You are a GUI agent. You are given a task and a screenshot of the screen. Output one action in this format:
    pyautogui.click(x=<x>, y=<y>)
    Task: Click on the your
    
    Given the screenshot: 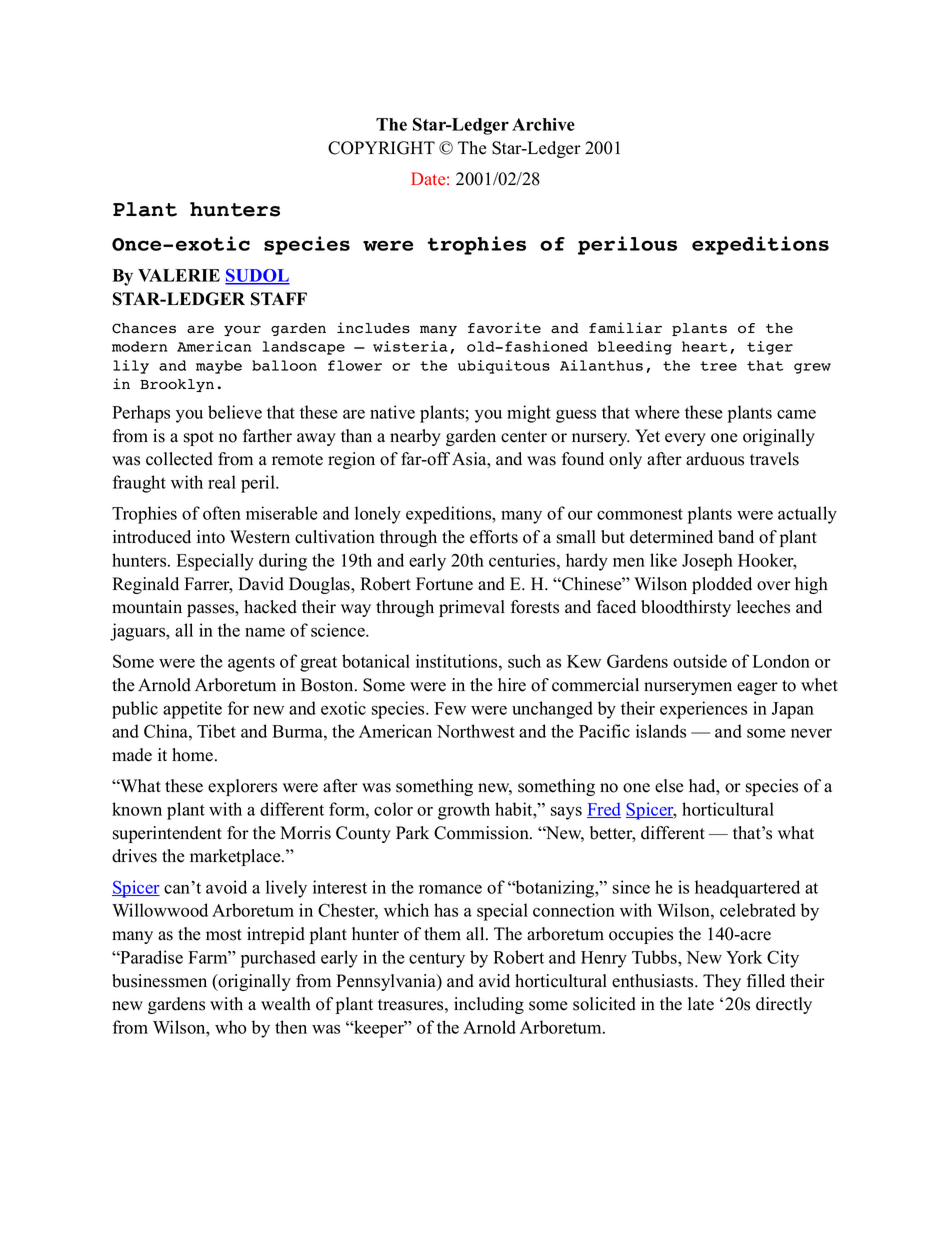 What is the action you would take?
    pyautogui.click(x=242, y=330)
